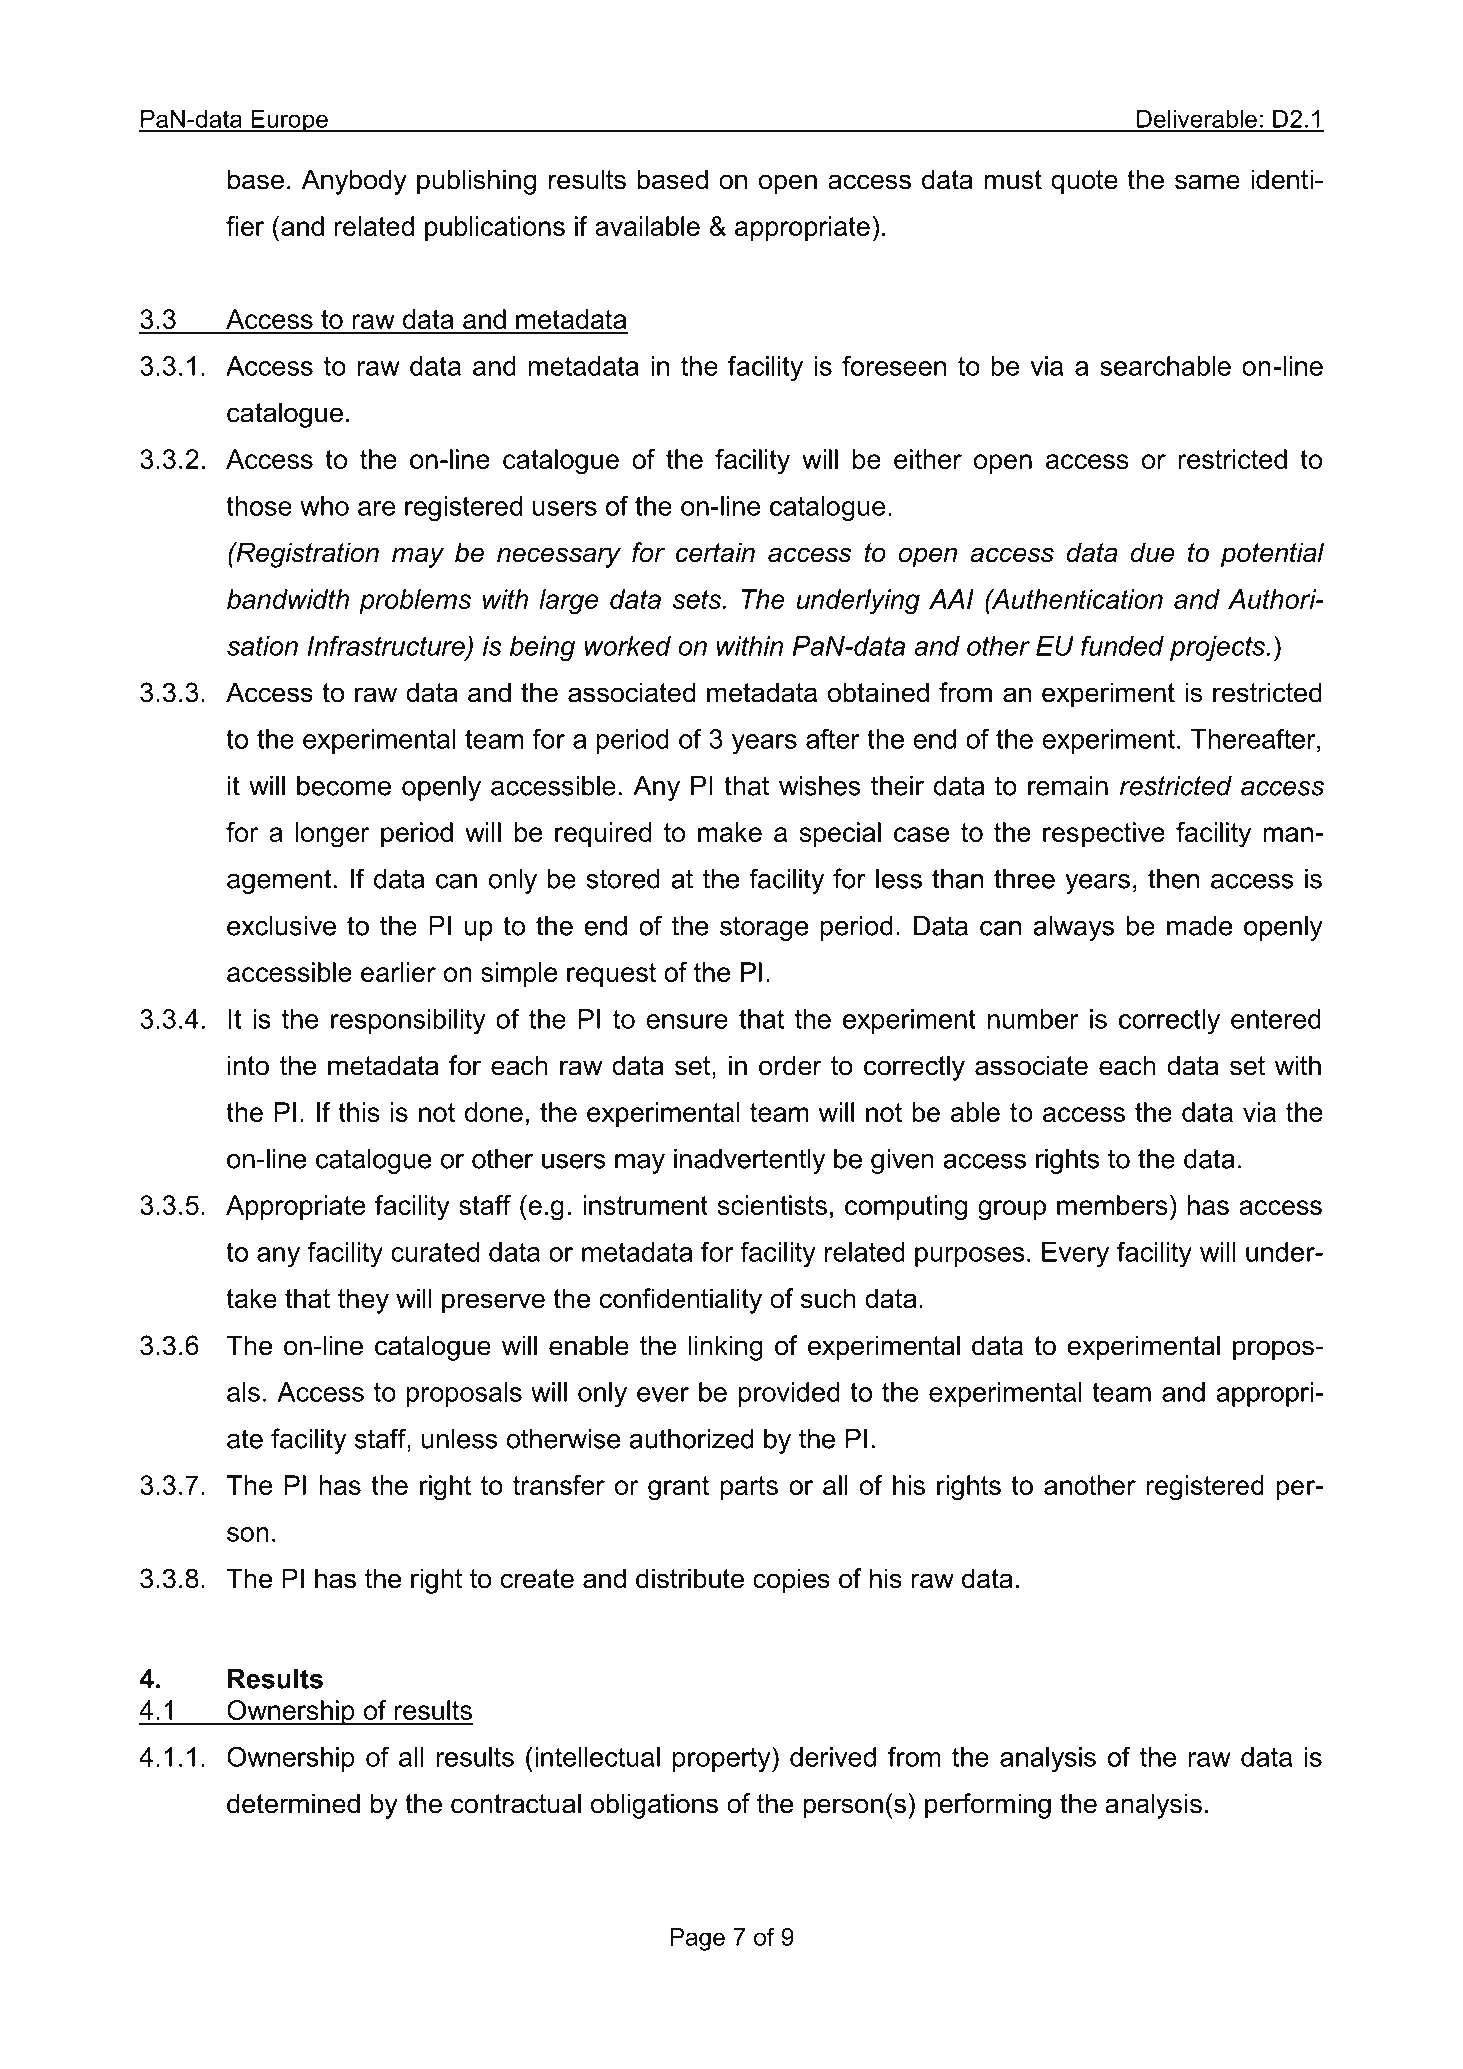 Image resolution: width=1463 pixels, height=2069 pixels. I want to click on number, so click(1033, 1019).
